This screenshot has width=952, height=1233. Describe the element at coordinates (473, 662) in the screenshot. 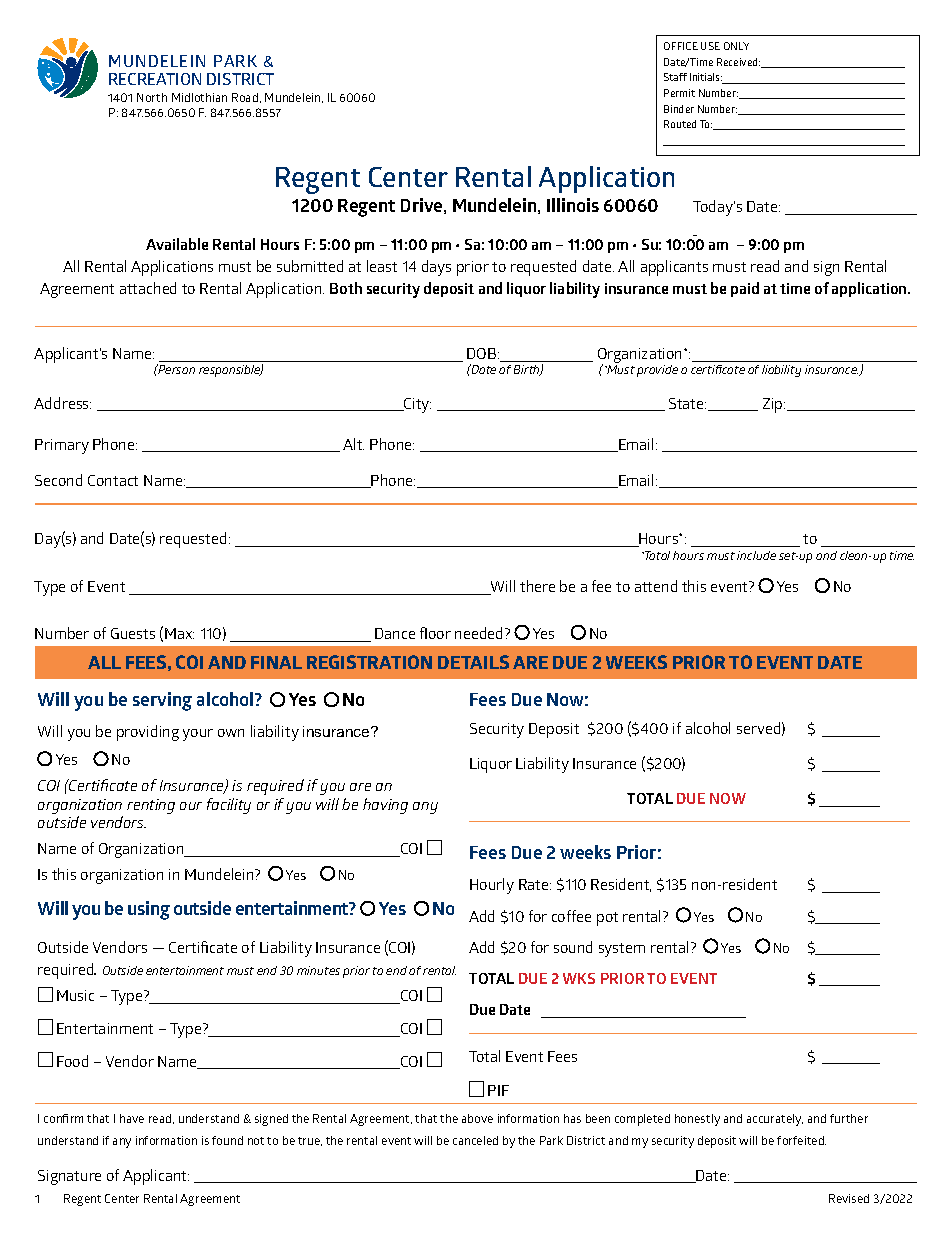

I see `DETAILS` at that location.
